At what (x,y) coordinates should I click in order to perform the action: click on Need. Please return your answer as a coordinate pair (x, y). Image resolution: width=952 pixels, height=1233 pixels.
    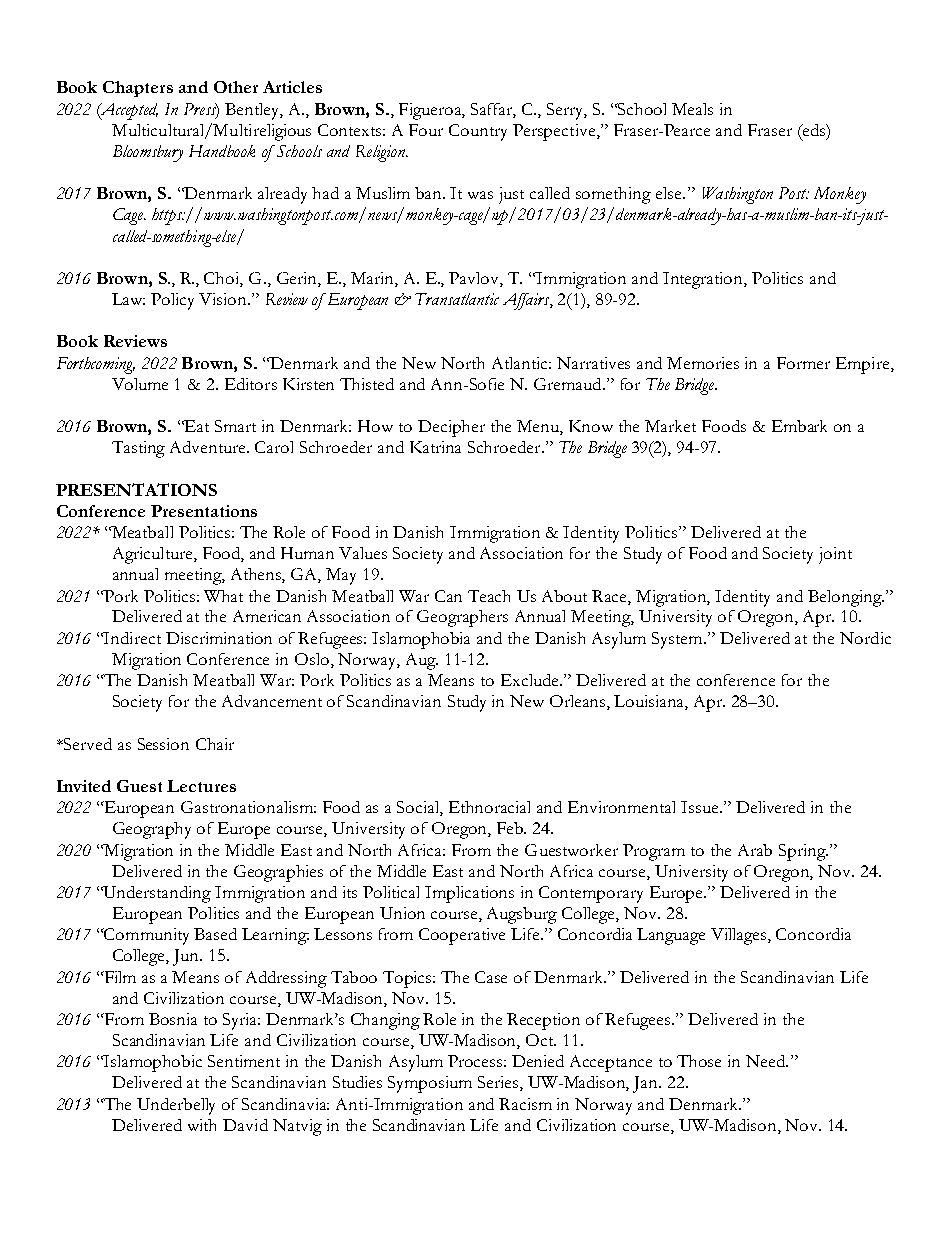
    Looking at the image, I should click on (767, 1061).
